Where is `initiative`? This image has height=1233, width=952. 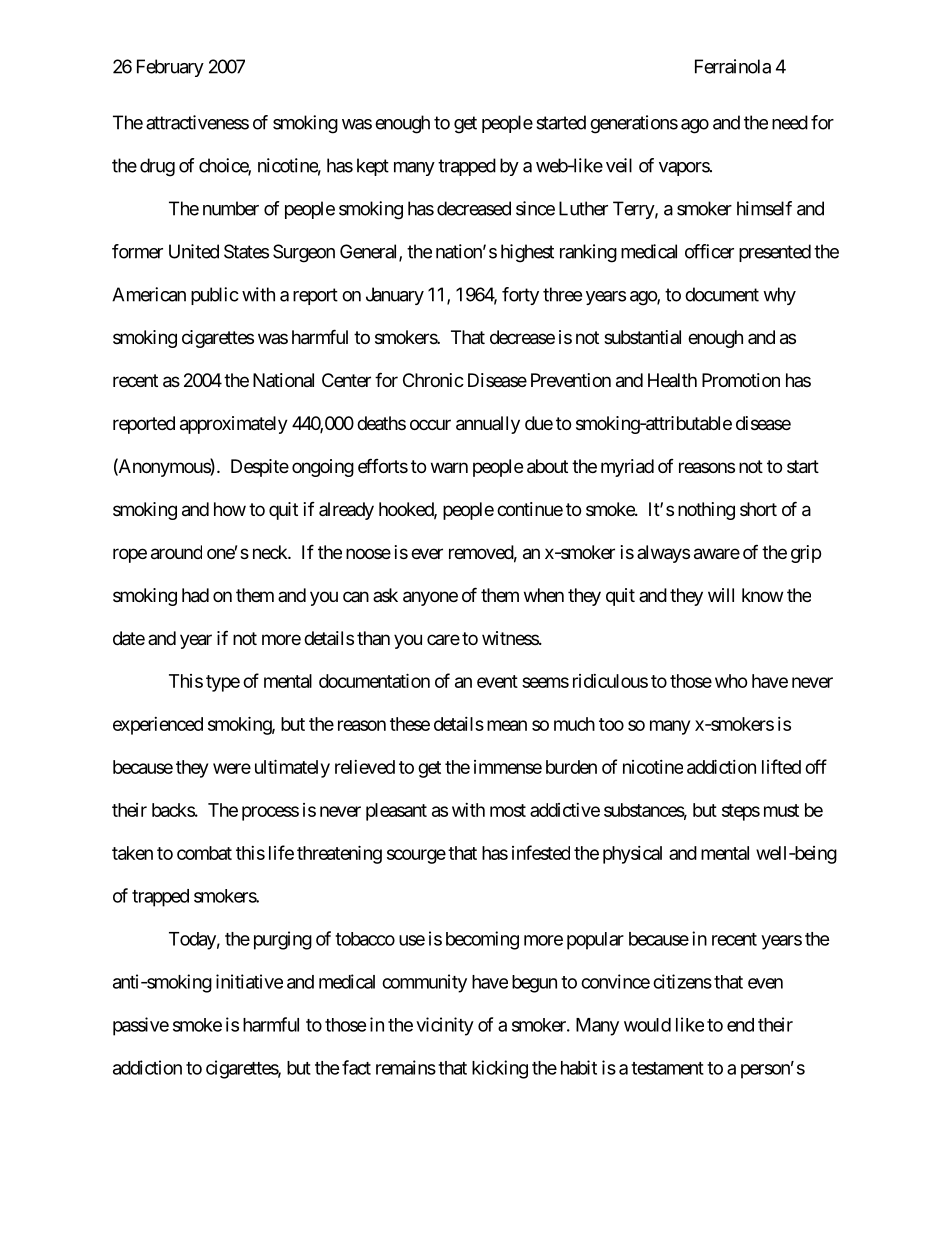
initiative is located at coordinates (249, 981).
